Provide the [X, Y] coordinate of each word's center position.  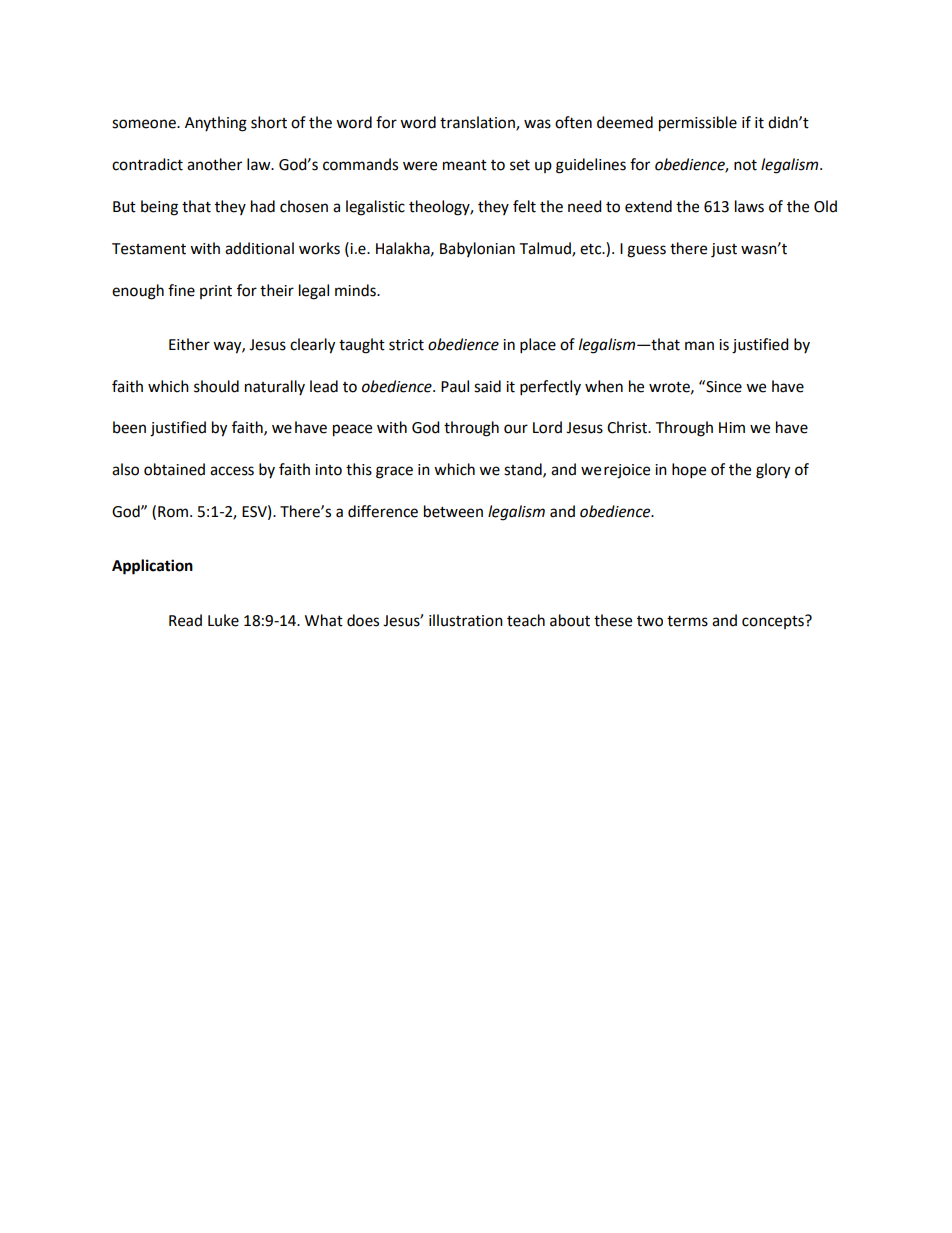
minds [356, 290]
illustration [466, 620]
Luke [223, 620]
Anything [216, 124]
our [516, 429]
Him [732, 427]
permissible [698, 124]
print [216, 292]
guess [646, 251]
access [232, 471]
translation [478, 123]
